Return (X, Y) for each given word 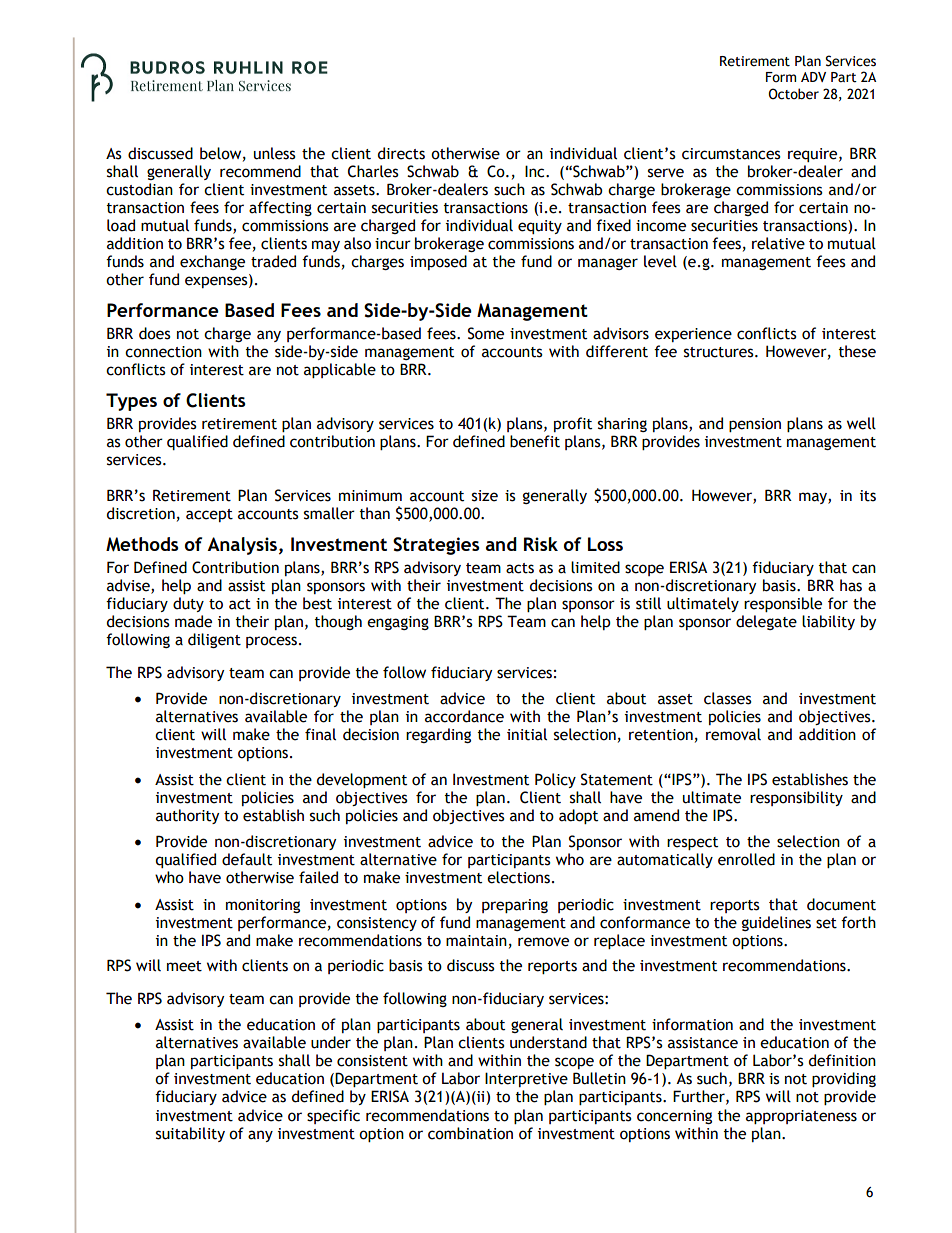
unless (275, 153)
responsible (783, 604)
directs (401, 153)
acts (520, 568)
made (193, 621)
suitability (190, 1134)
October (793, 94)
